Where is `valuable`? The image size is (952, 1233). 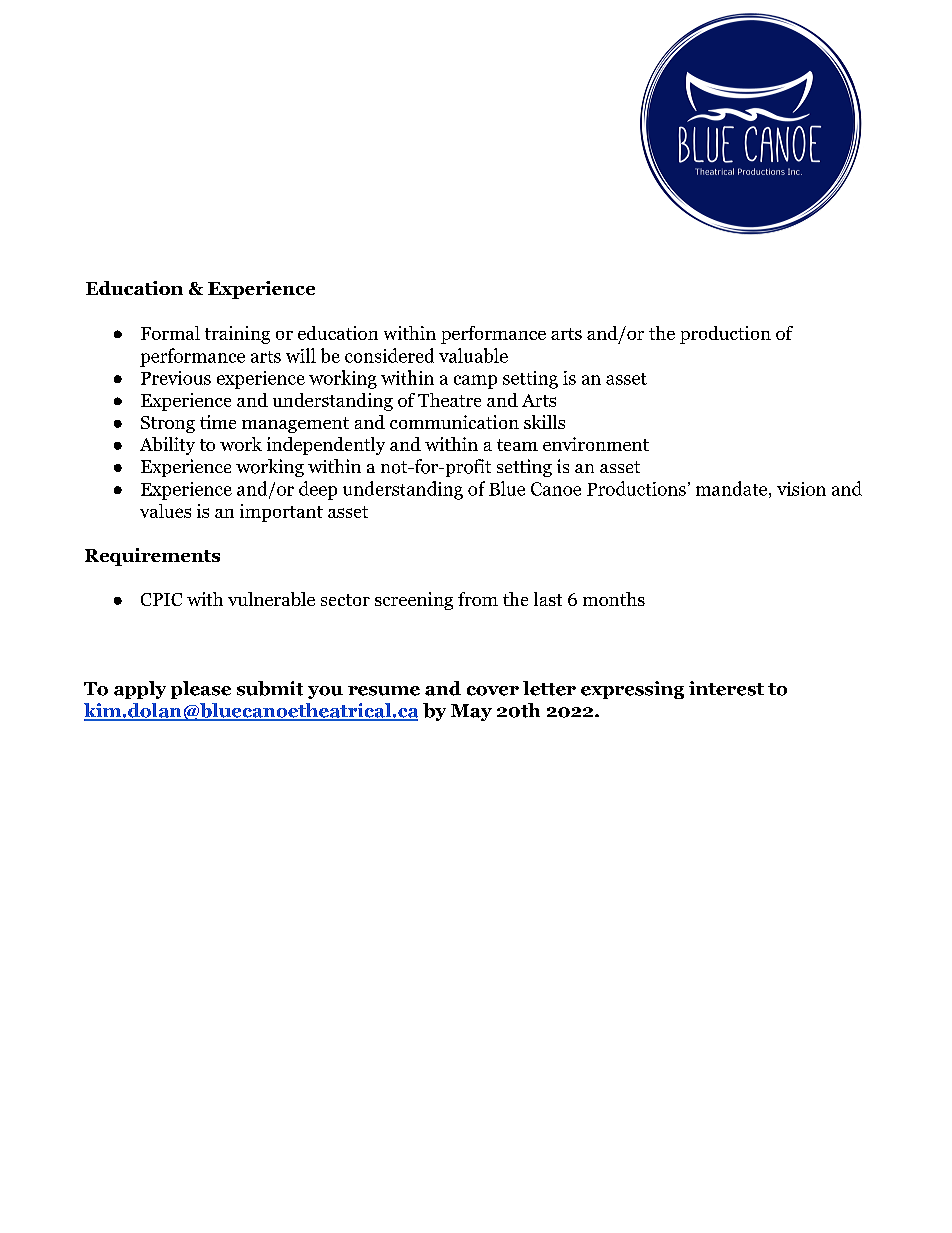
valuable is located at coordinates (473, 355).
